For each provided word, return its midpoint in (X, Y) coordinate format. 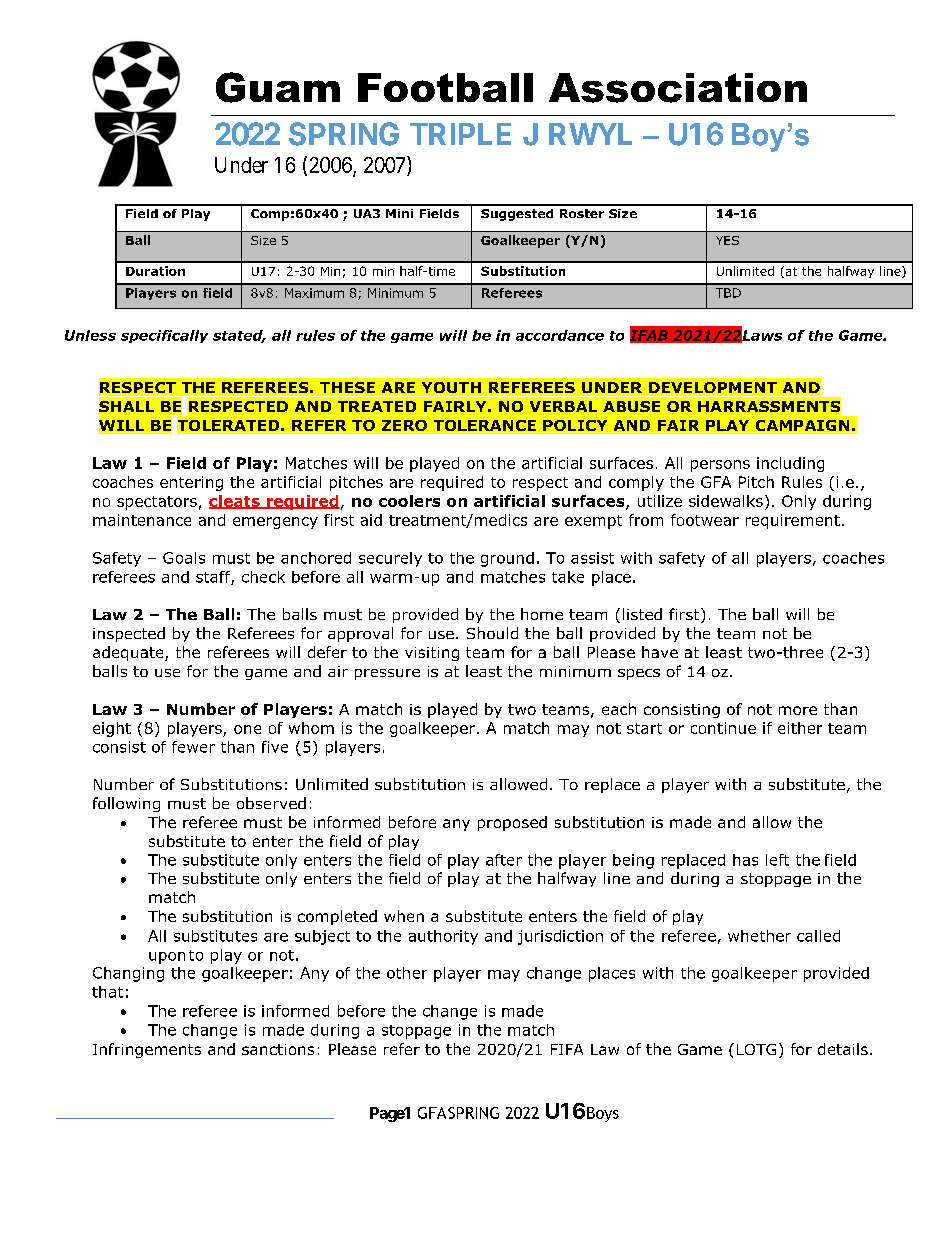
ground (507, 559)
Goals (184, 558)
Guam (278, 87)
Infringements (147, 1050)
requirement (793, 521)
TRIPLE (460, 134)
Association (678, 88)
